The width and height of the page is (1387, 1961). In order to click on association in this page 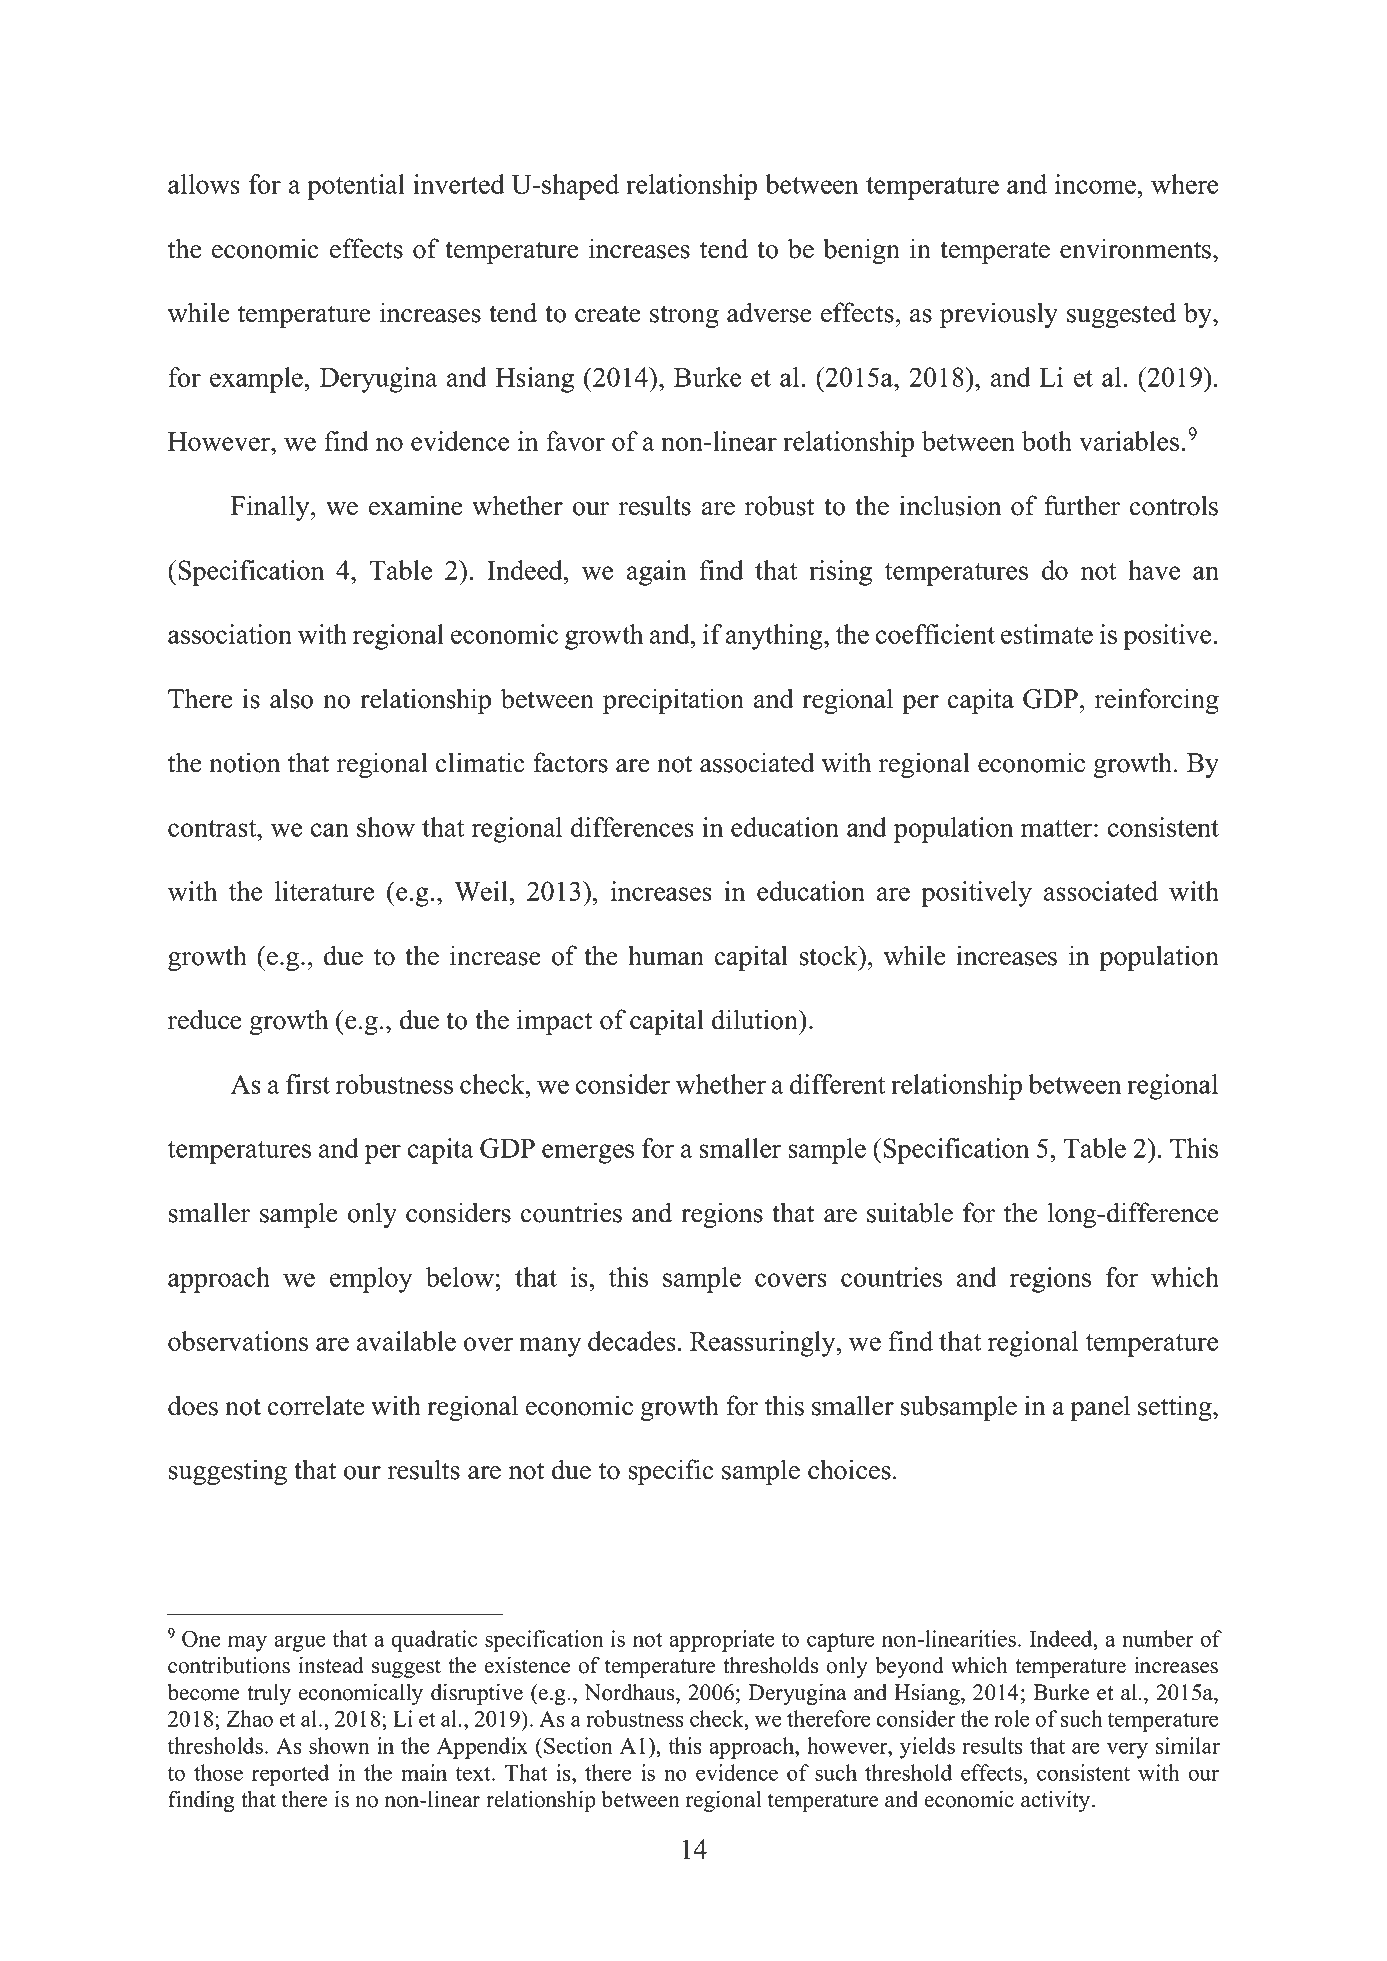, I will do `click(230, 634)`.
